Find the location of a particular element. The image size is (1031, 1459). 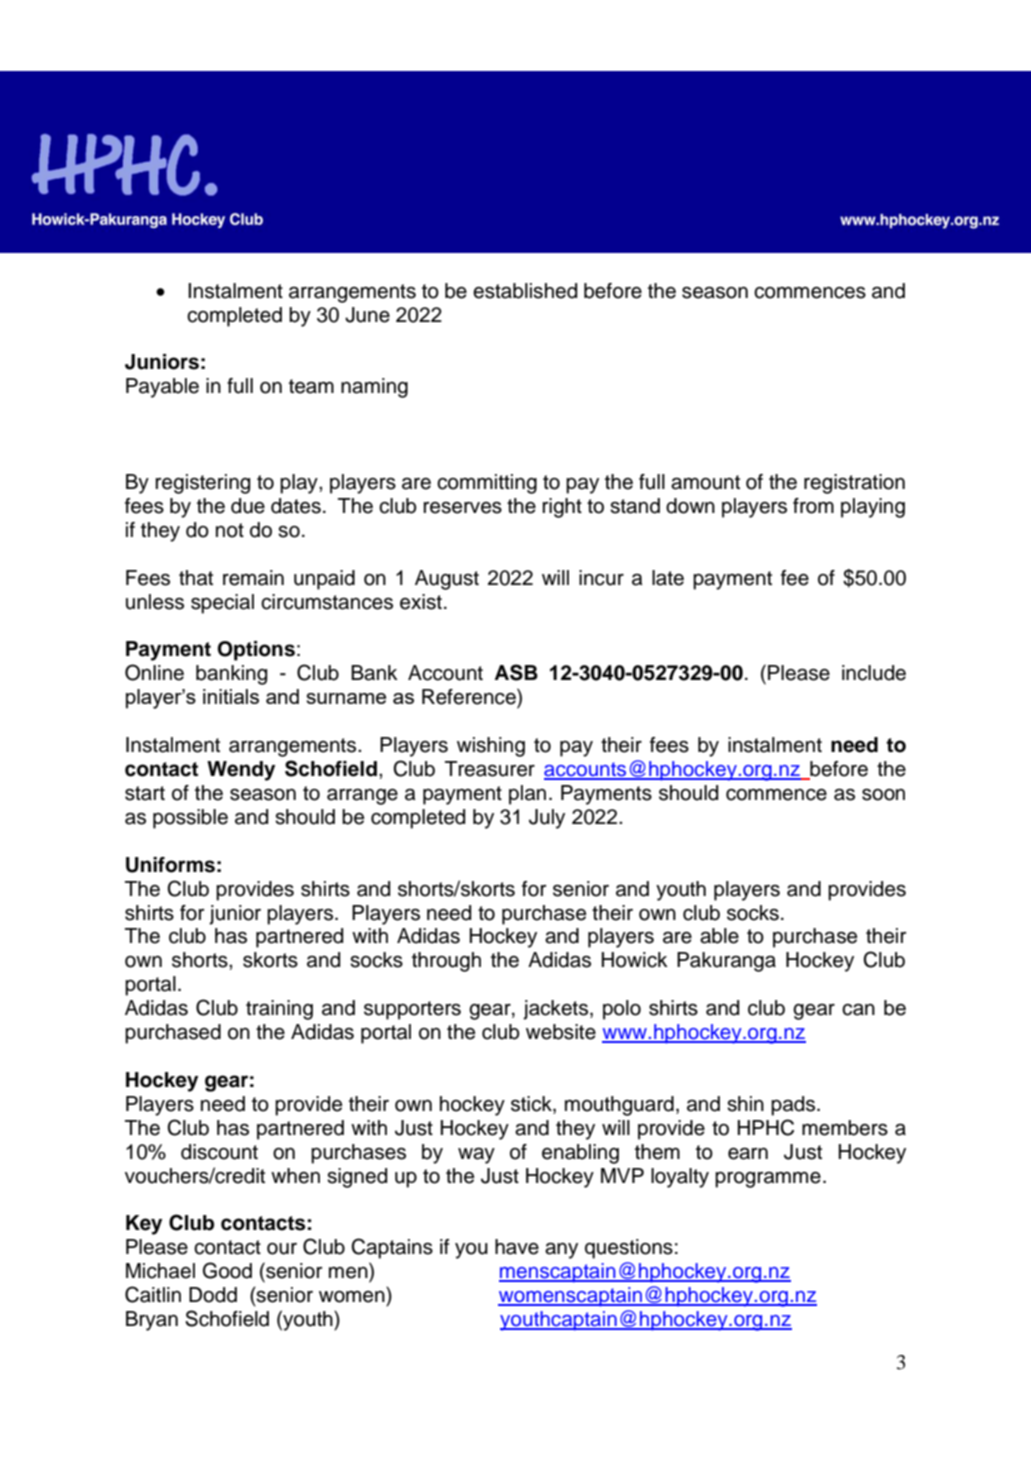

remain is located at coordinates (253, 578).
